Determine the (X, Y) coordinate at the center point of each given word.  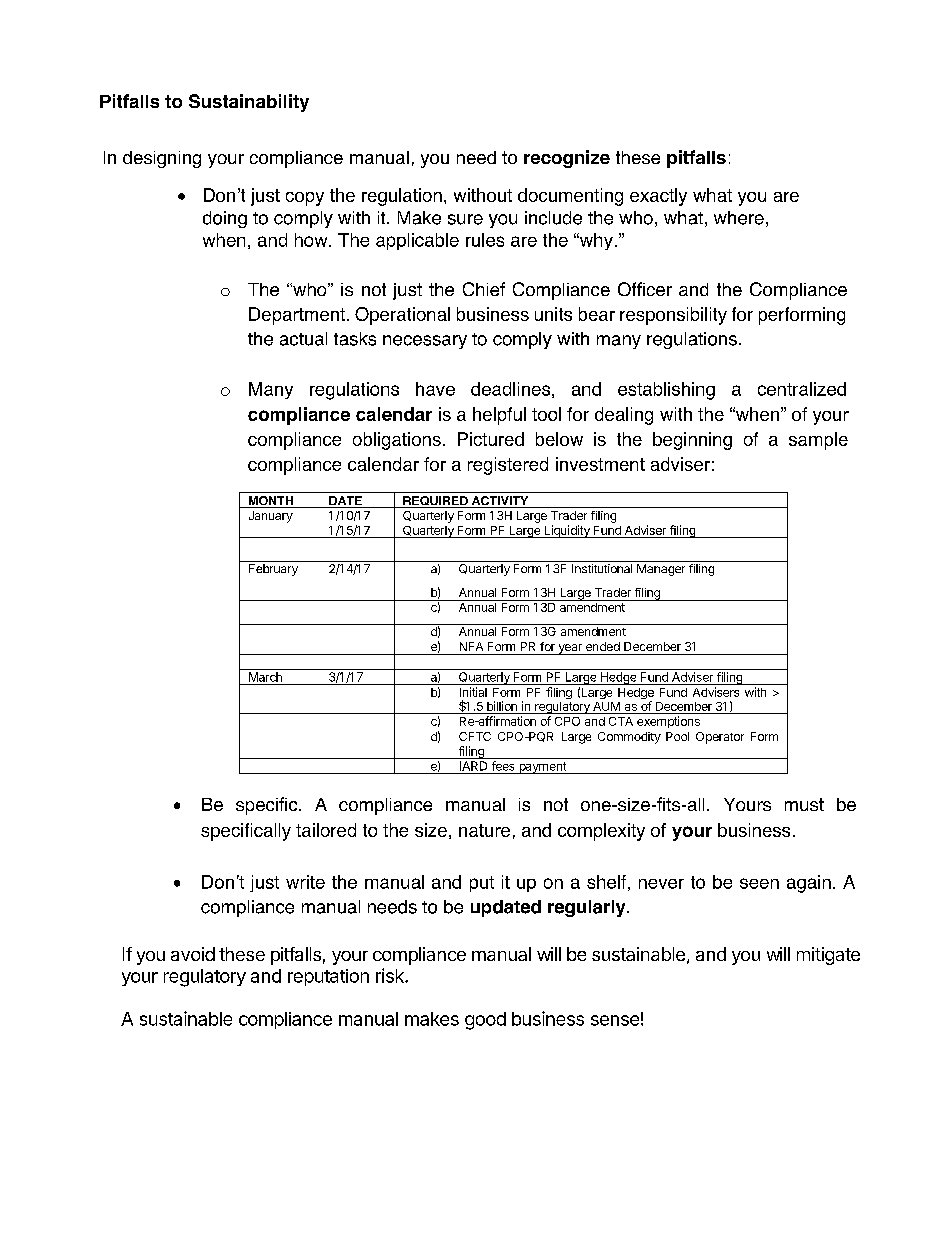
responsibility (673, 316)
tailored (326, 830)
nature (484, 830)
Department (297, 316)
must (804, 804)
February (273, 570)
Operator (720, 738)
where (739, 218)
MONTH (270, 502)
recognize (567, 159)
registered (508, 466)
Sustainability (249, 103)
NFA (471, 646)
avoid (193, 954)
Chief (484, 289)
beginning (692, 441)
